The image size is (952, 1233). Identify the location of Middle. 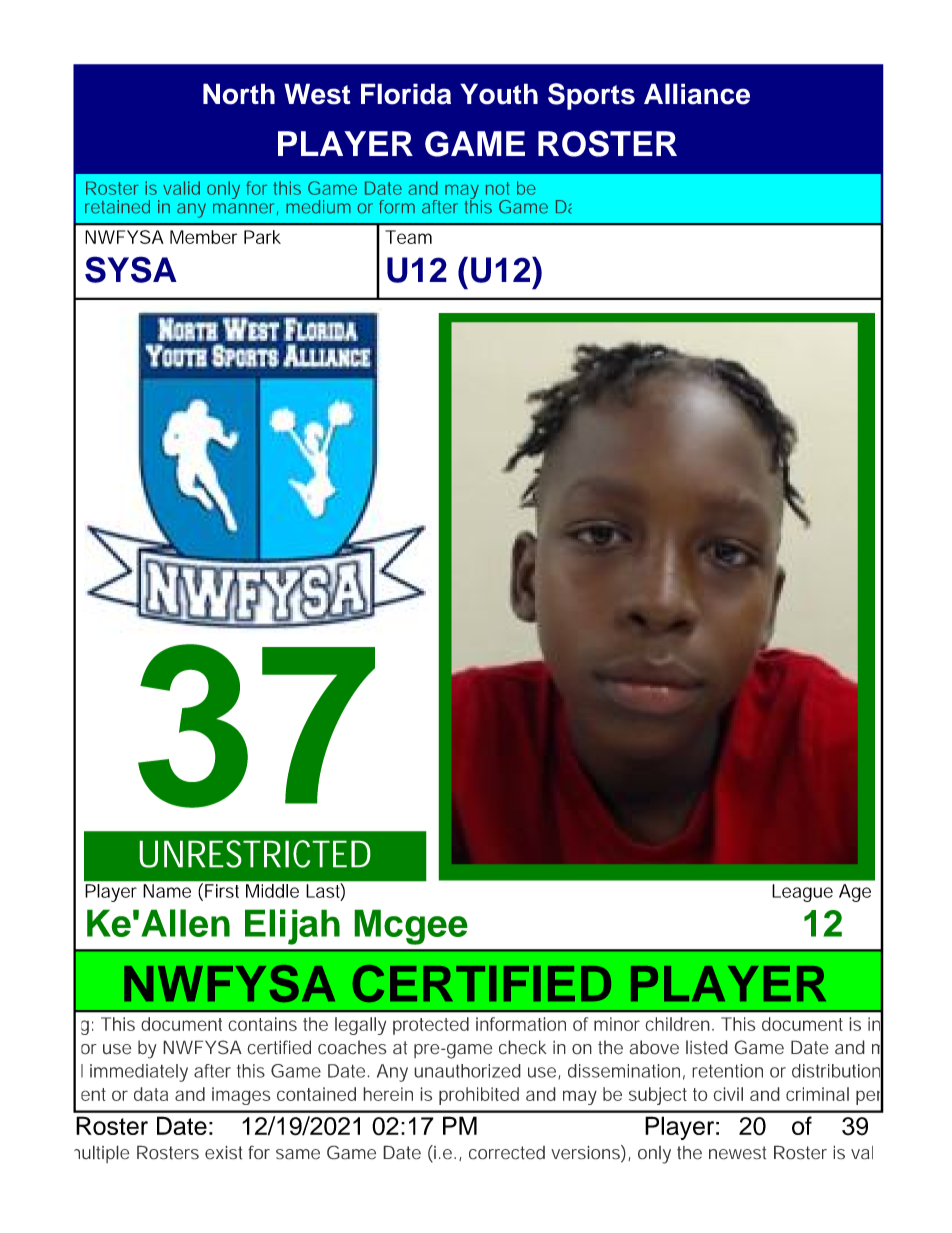
(272, 891).
